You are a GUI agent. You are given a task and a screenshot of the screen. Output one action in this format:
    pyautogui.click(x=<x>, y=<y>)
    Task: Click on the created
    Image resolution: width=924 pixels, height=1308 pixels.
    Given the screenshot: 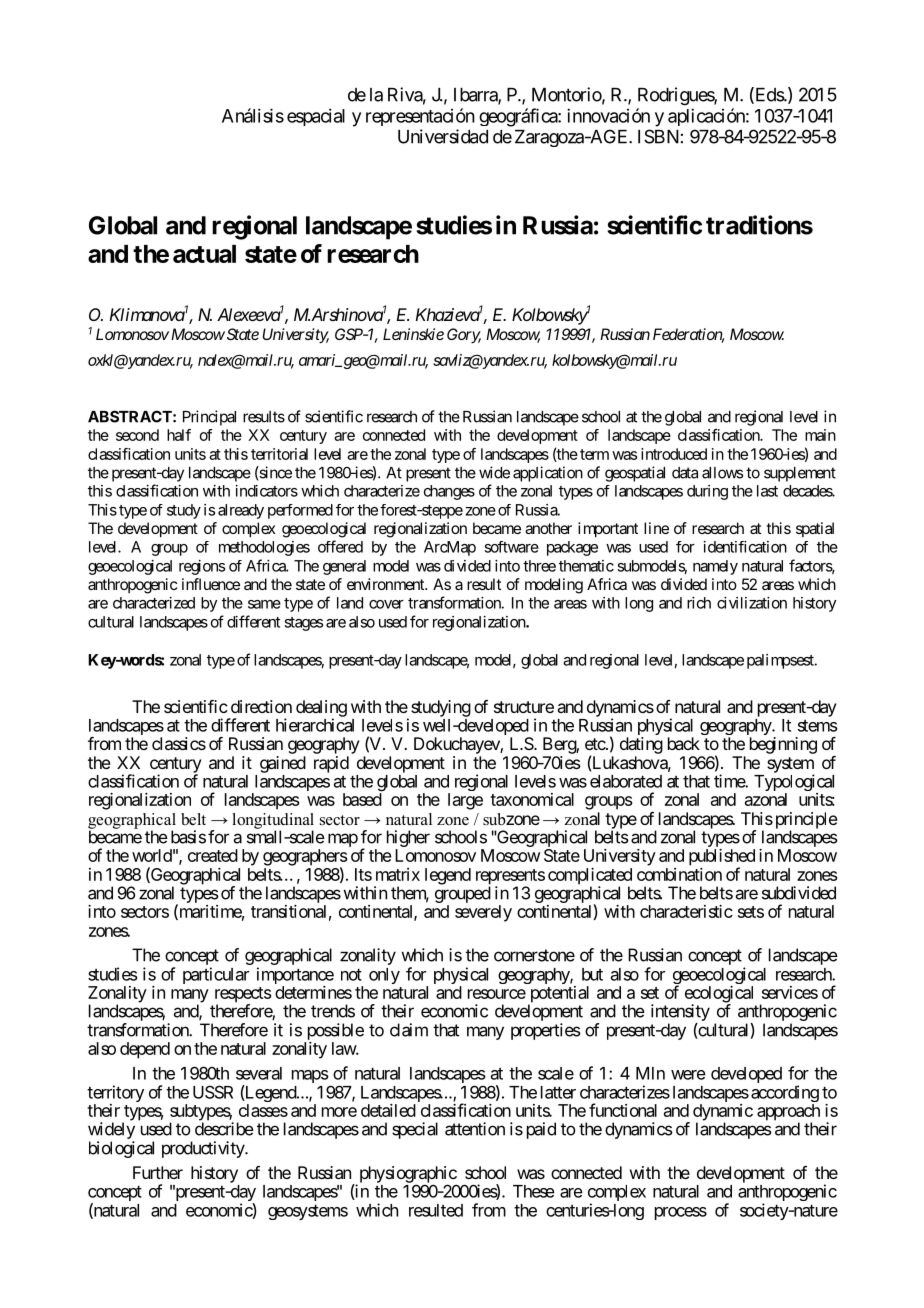 What is the action you would take?
    pyautogui.click(x=213, y=855)
